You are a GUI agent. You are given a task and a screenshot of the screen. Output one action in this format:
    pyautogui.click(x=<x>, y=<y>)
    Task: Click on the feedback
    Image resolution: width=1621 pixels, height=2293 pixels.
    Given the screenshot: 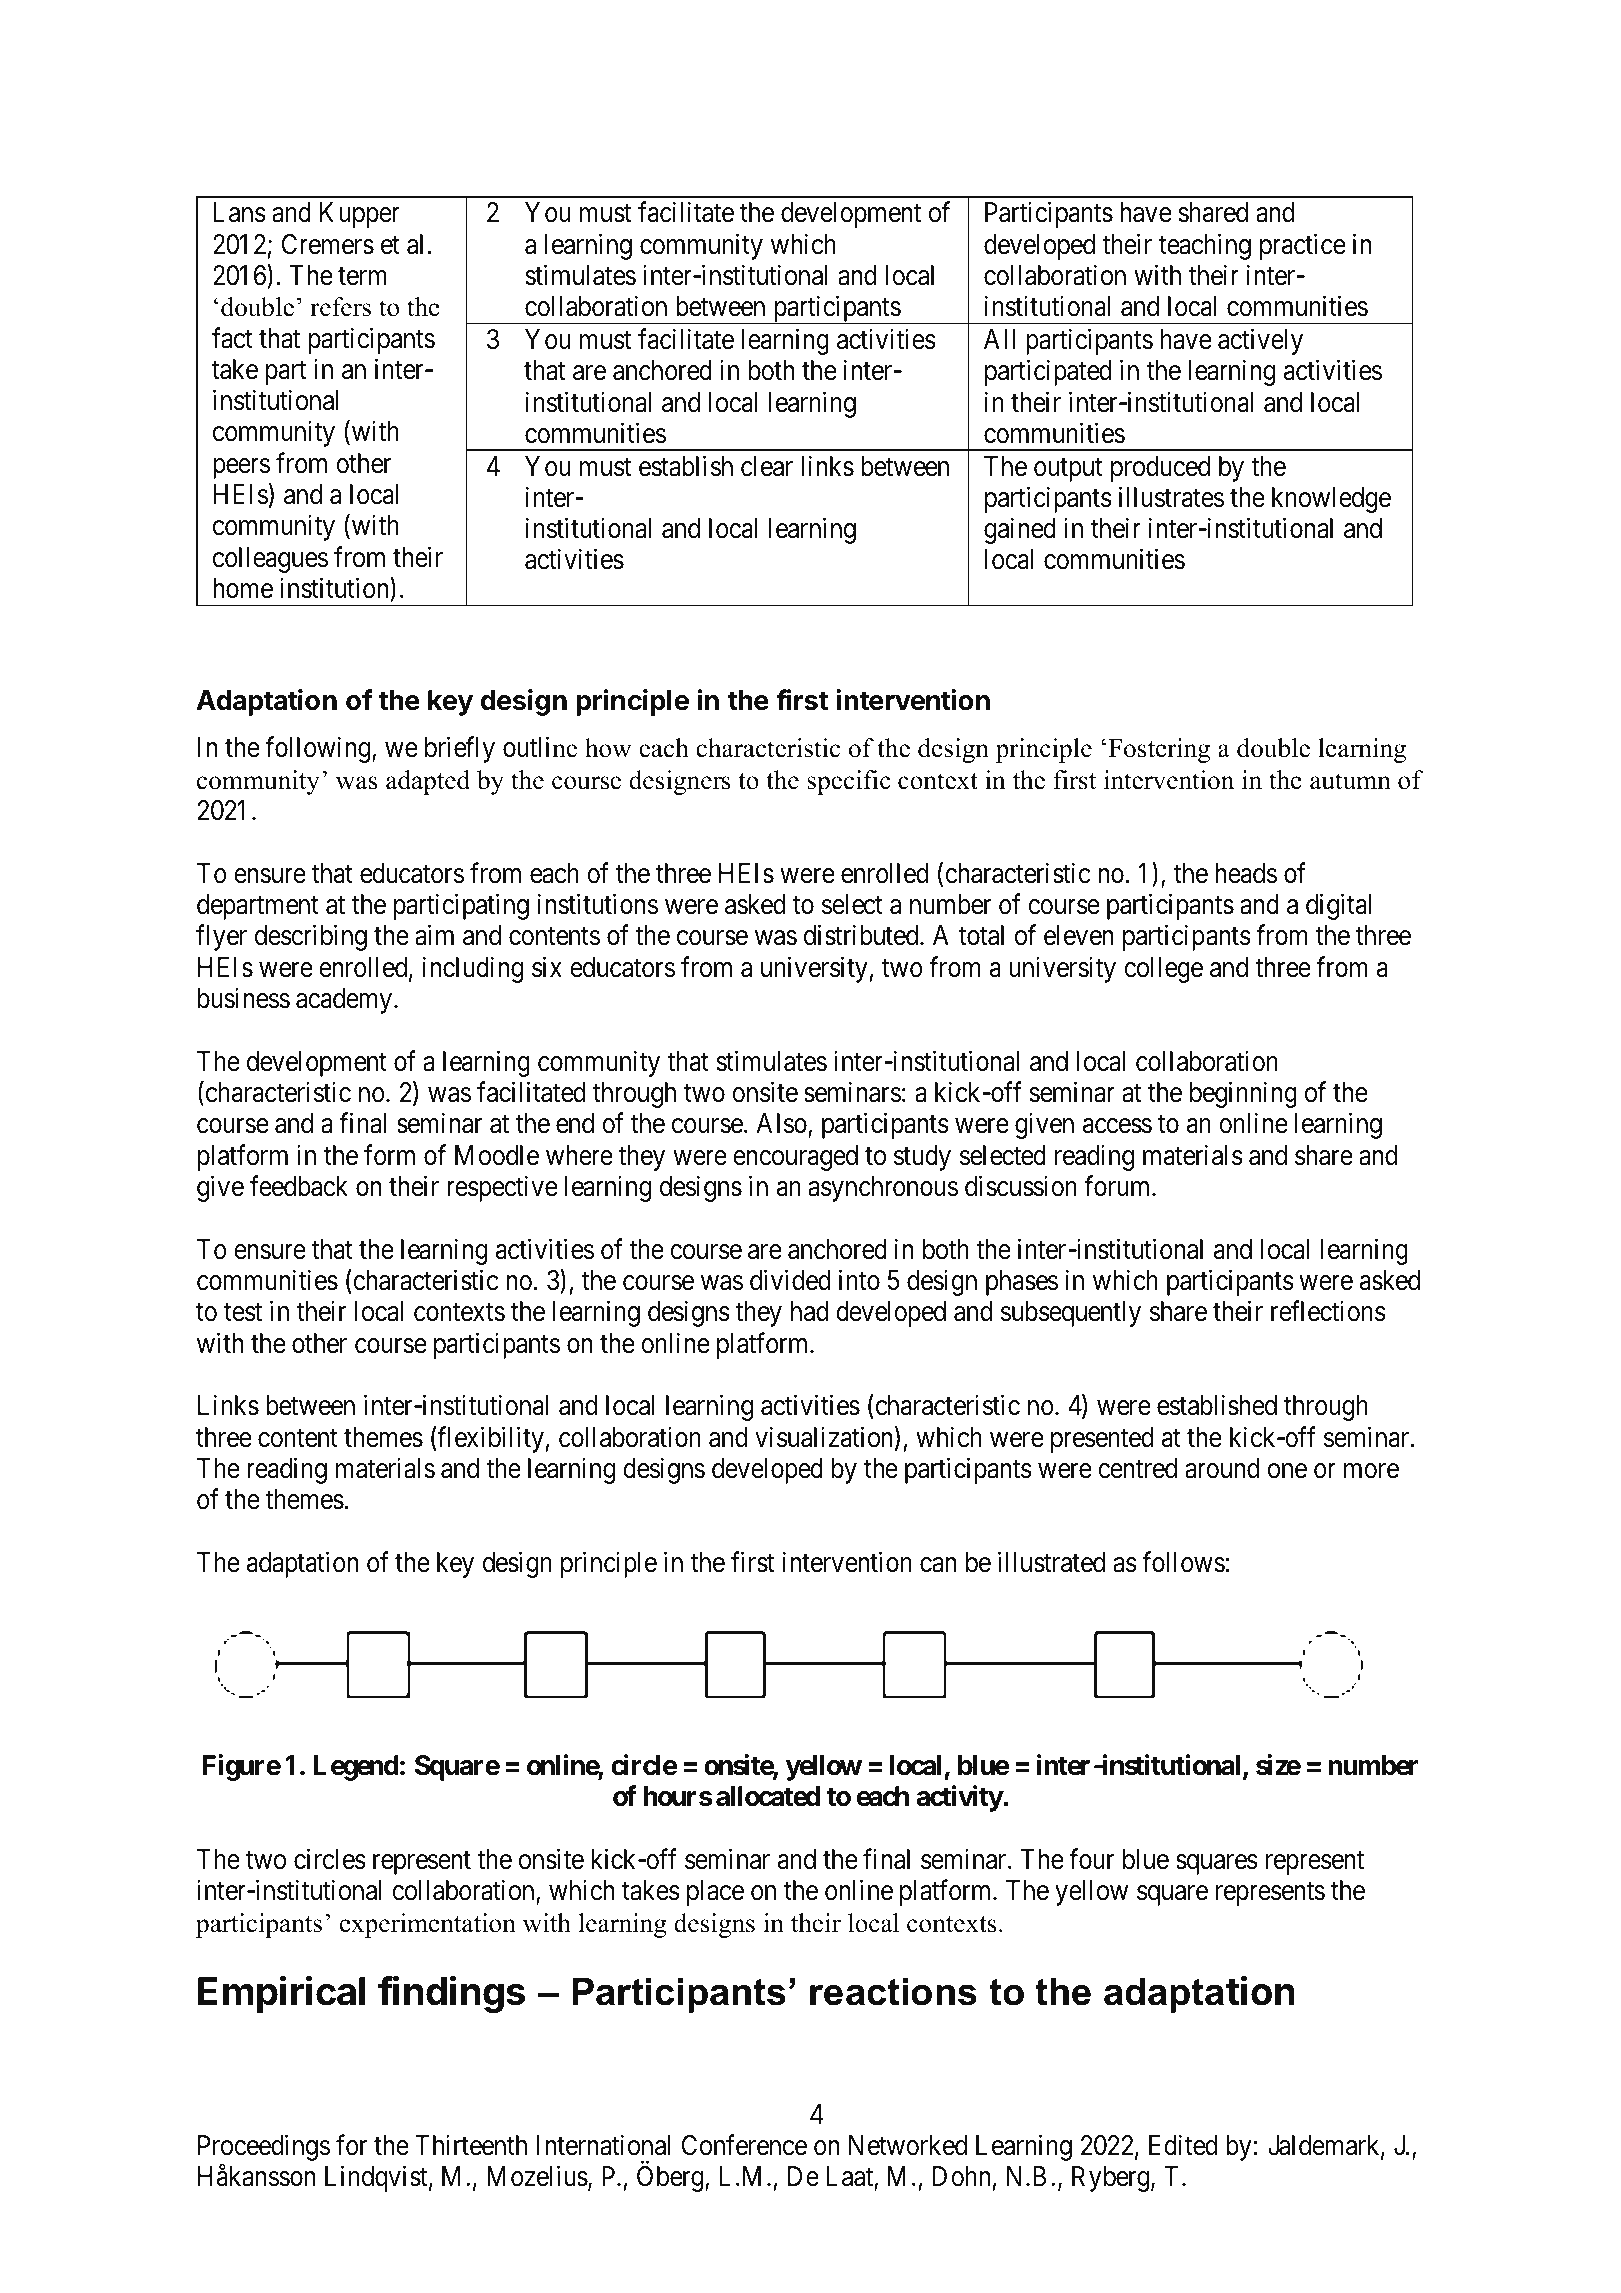 What is the action you would take?
    pyautogui.click(x=299, y=1186)
